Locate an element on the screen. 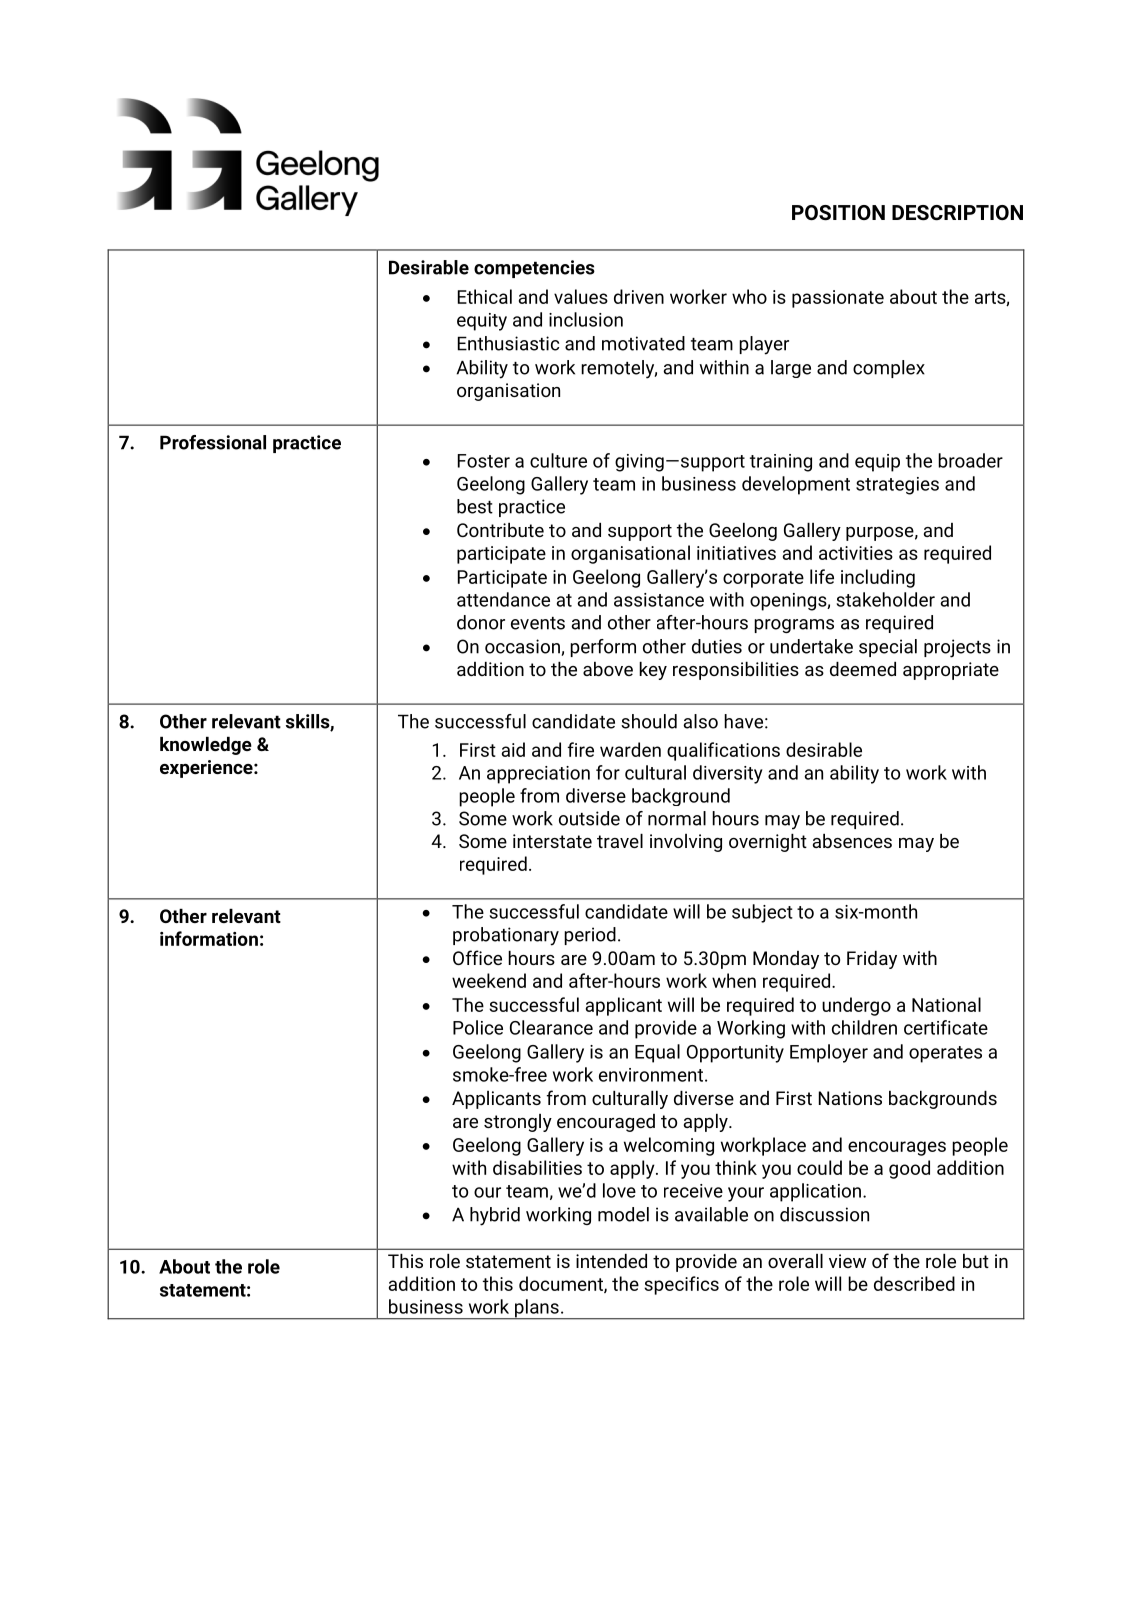 The height and width of the screenshot is (1600, 1132). competencies is located at coordinates (534, 269).
